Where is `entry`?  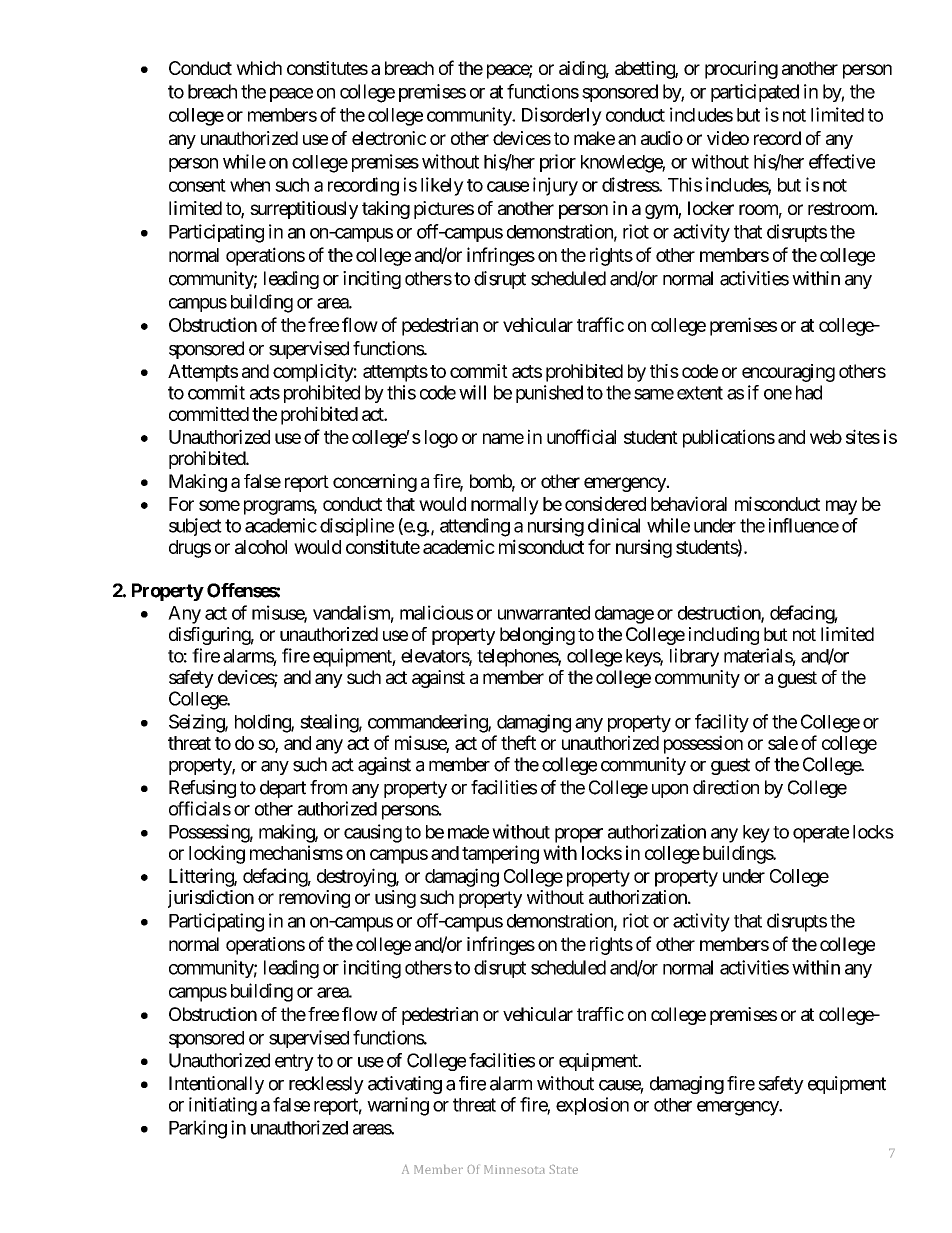
entry is located at coordinates (294, 1062).
